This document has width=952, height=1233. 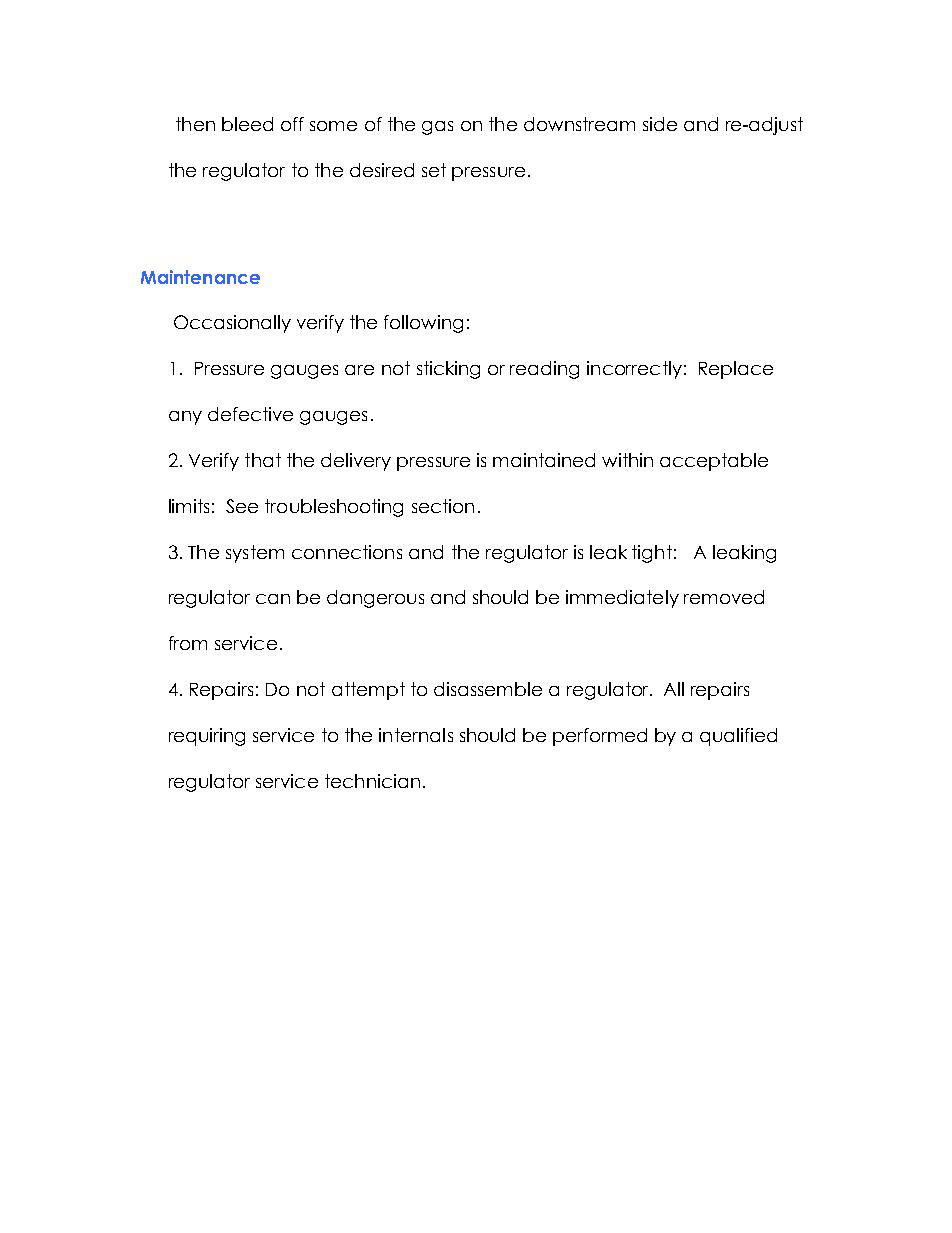 What do you see at coordinates (207, 737) in the document?
I see `requiring` at bounding box center [207, 737].
